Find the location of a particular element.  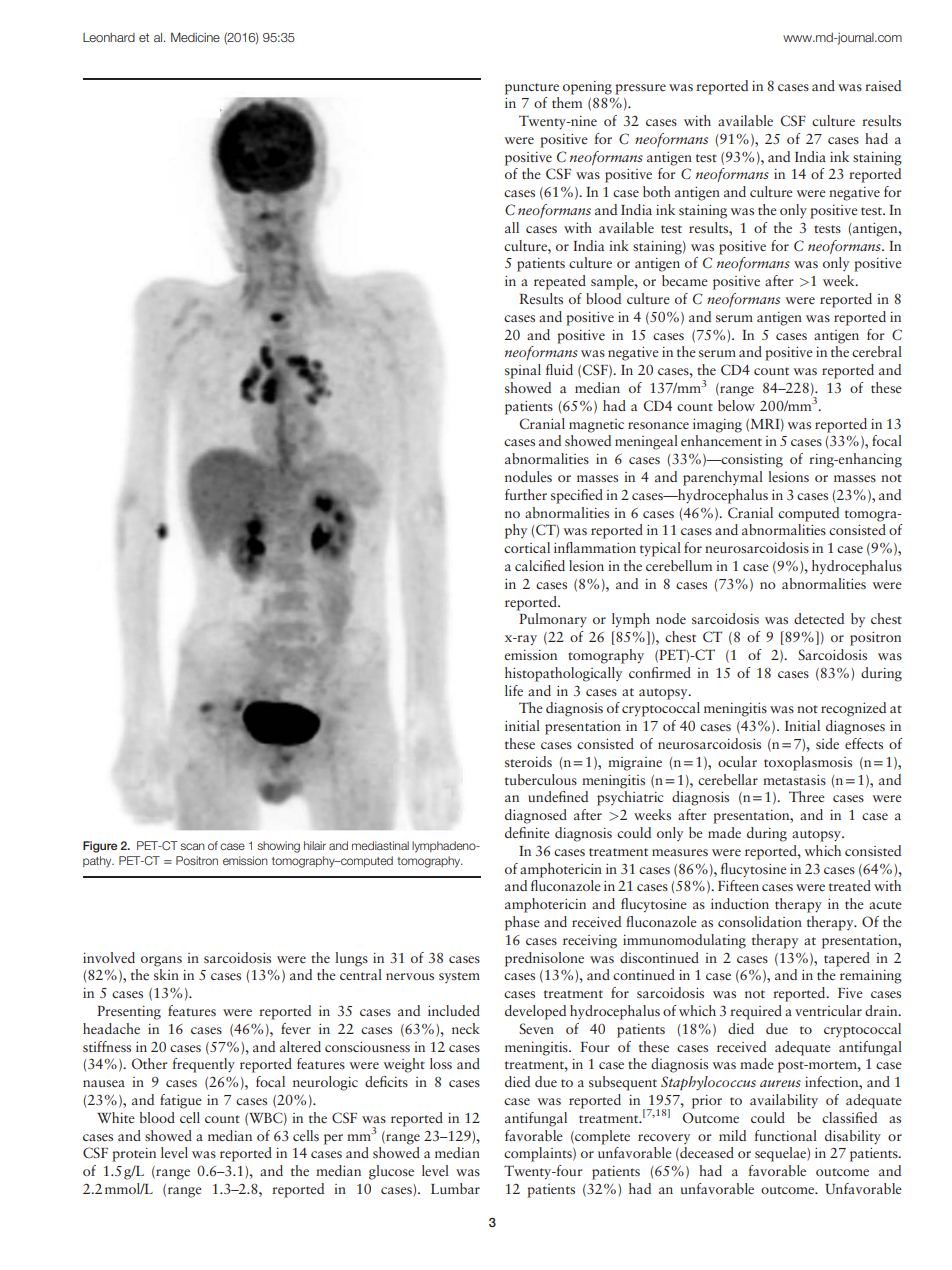

scan is located at coordinates (192, 846).
